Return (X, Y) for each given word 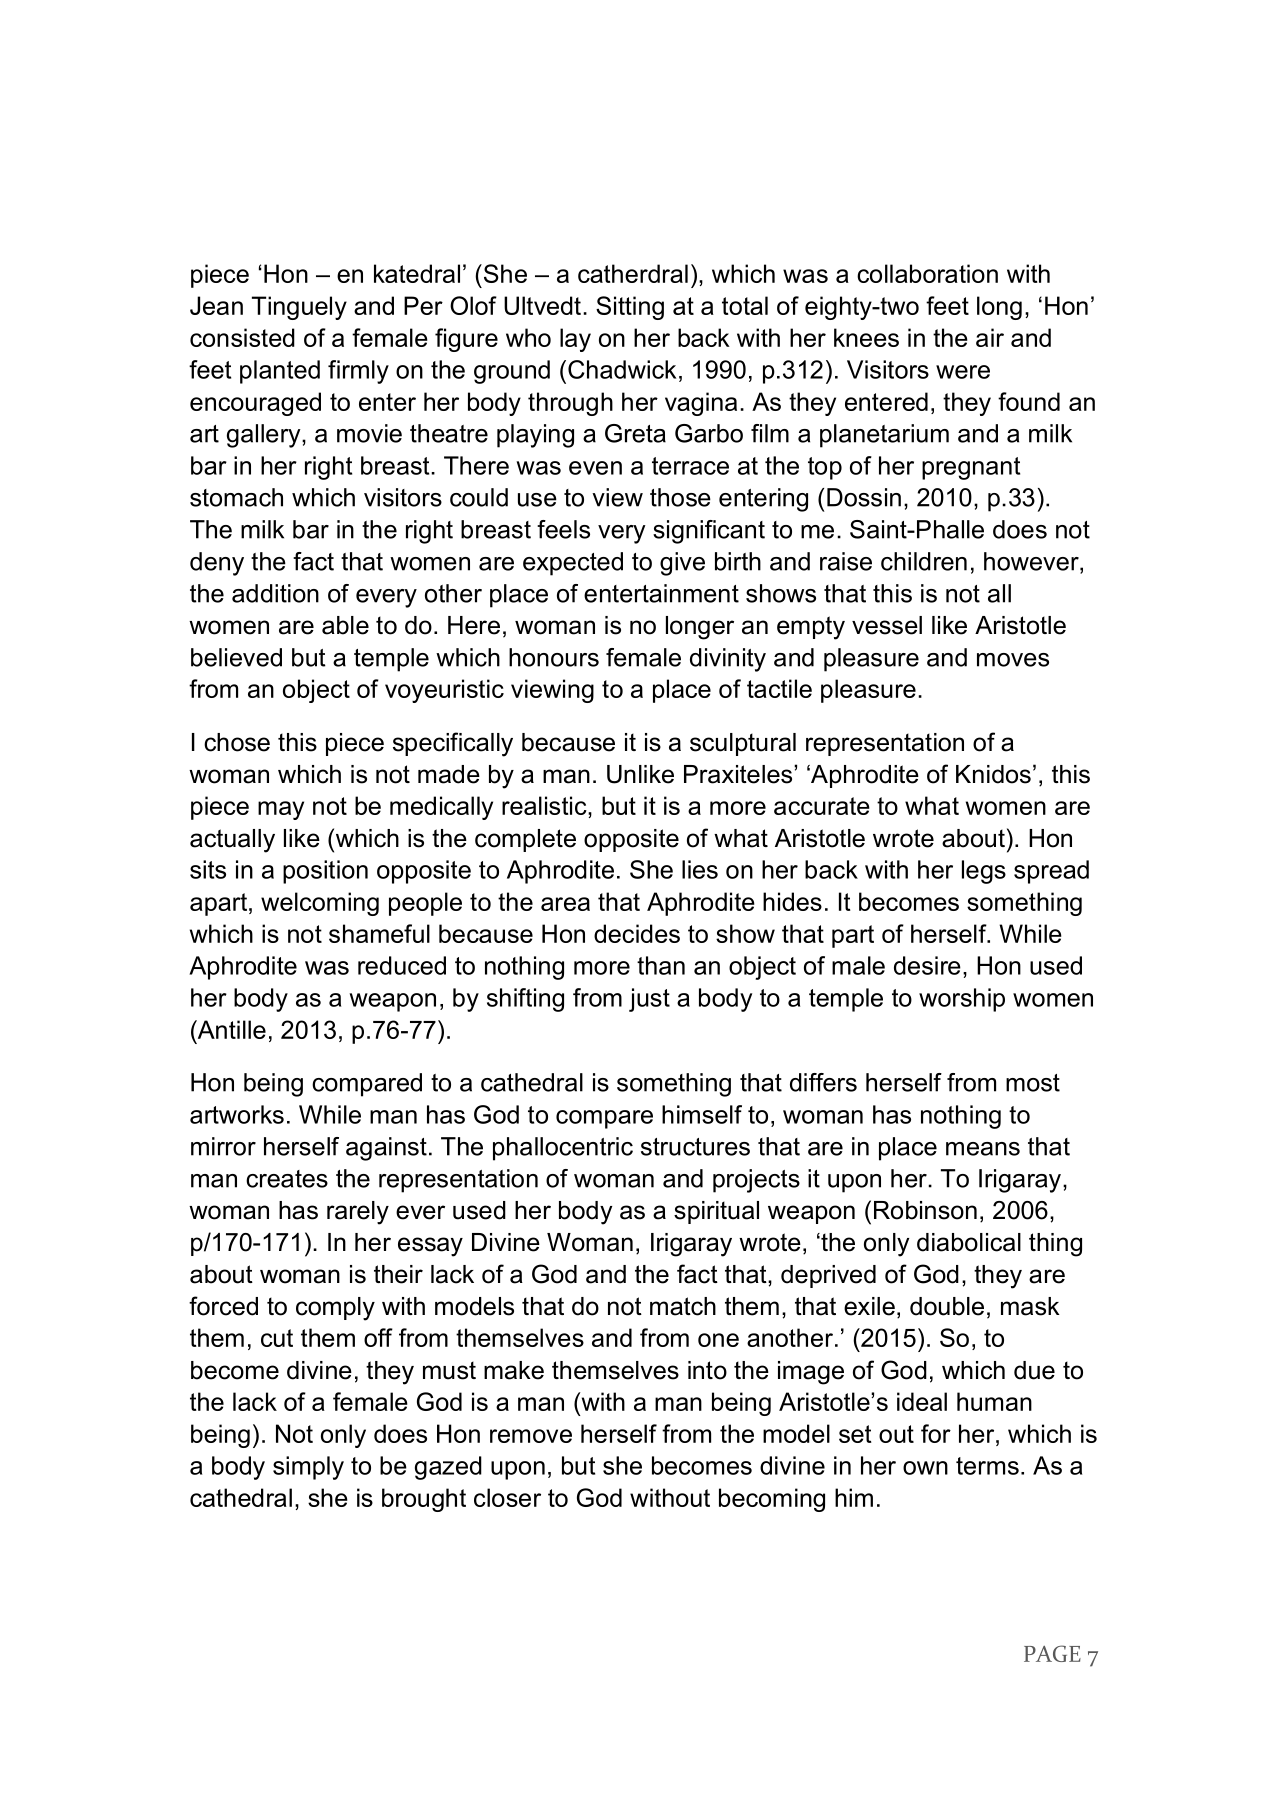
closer (507, 1497)
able (345, 625)
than (661, 965)
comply (335, 1309)
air (990, 337)
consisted (242, 337)
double (947, 1306)
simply (308, 1468)
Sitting (630, 308)
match (683, 1306)
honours (554, 657)
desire (927, 965)
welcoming (320, 904)
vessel (887, 625)
